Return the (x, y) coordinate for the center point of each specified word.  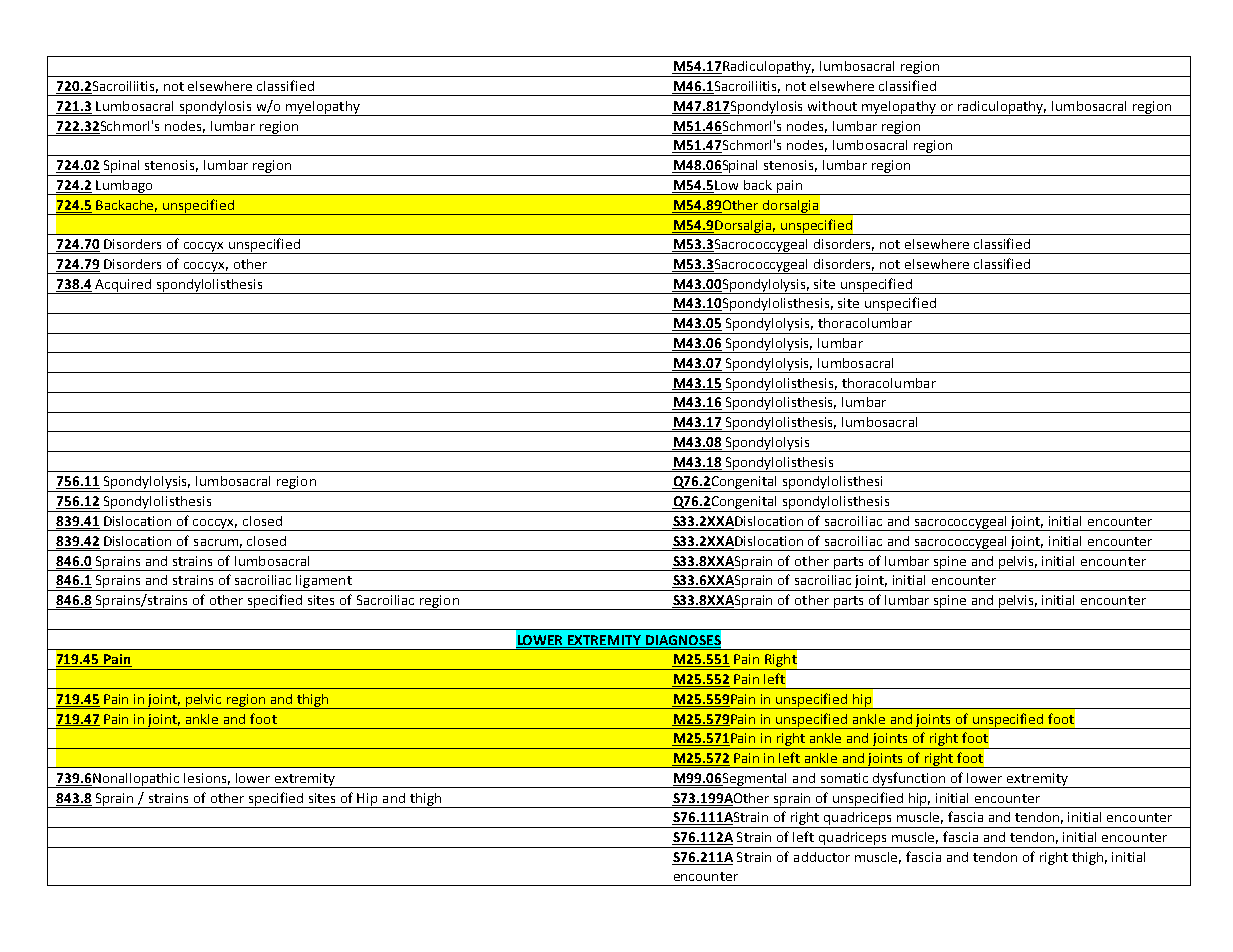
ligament (324, 583)
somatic (844, 778)
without (832, 106)
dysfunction (909, 780)
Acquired (123, 286)
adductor (822, 857)
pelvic (204, 701)
